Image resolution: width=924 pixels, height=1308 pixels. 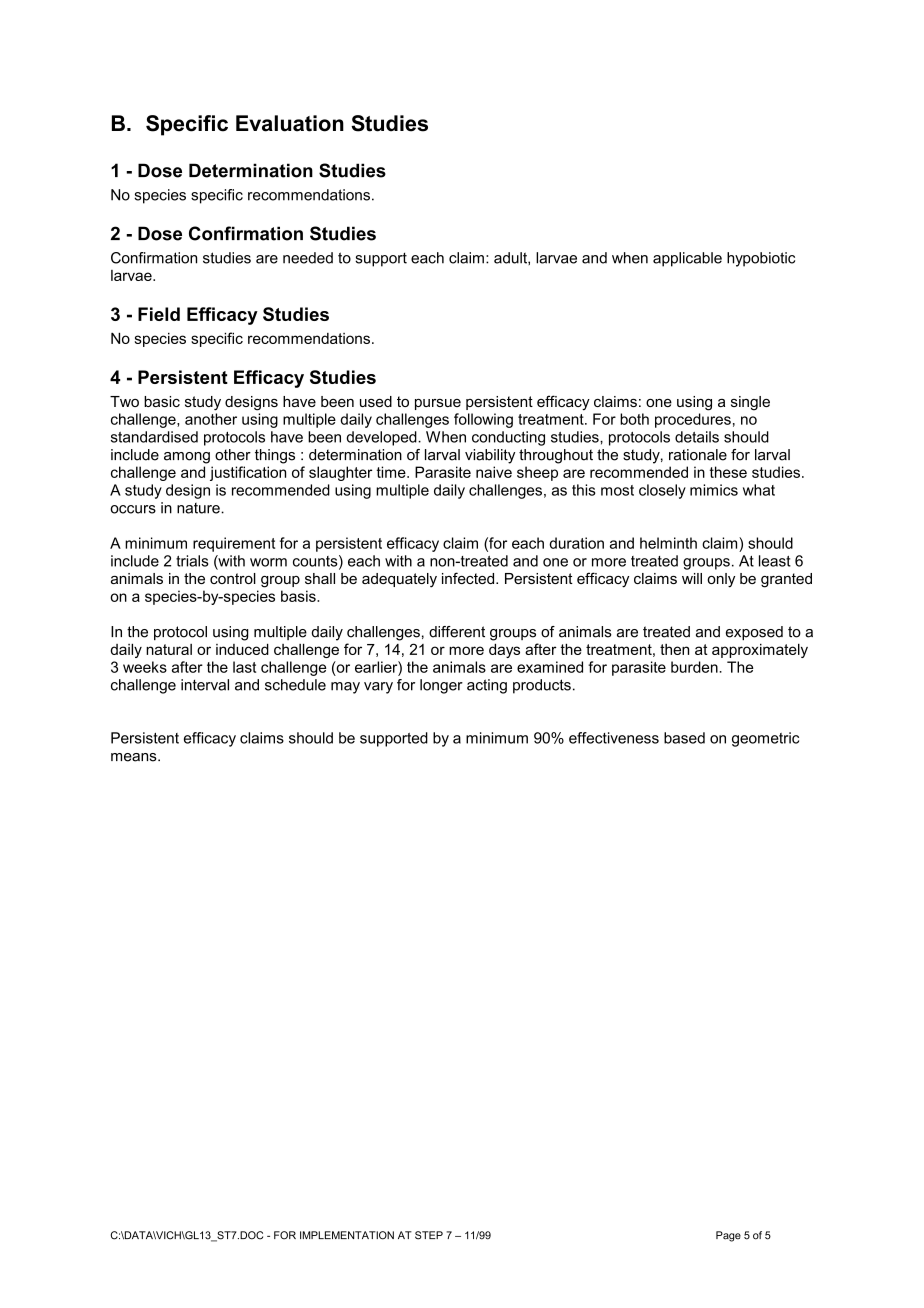 I want to click on IMPLEMENTATION, so click(x=347, y=1235).
